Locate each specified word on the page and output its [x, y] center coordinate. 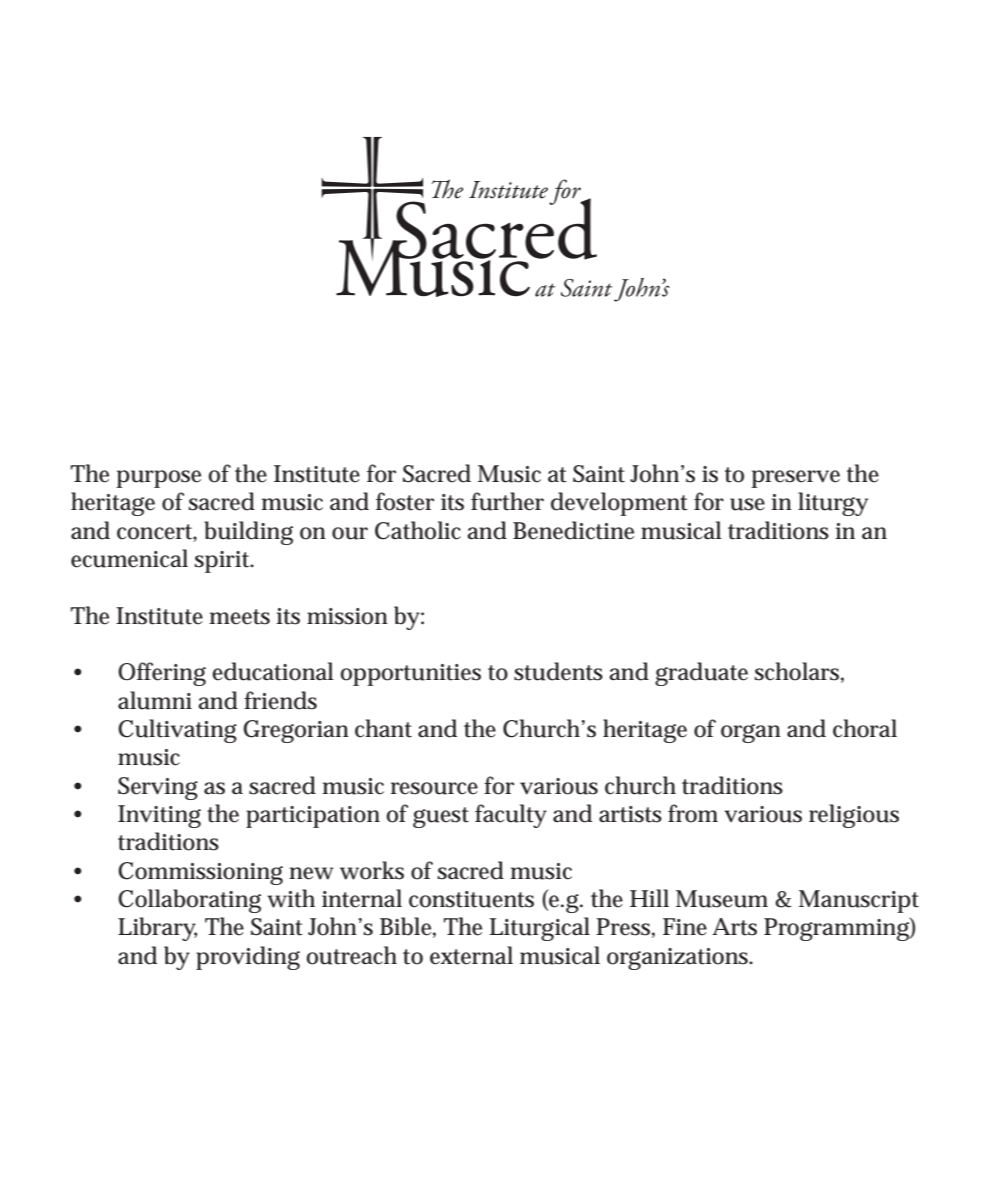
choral [865, 728]
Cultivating [177, 731]
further [507, 501]
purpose [158, 479]
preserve [795, 479]
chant [383, 728]
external [471, 955]
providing [248, 958]
